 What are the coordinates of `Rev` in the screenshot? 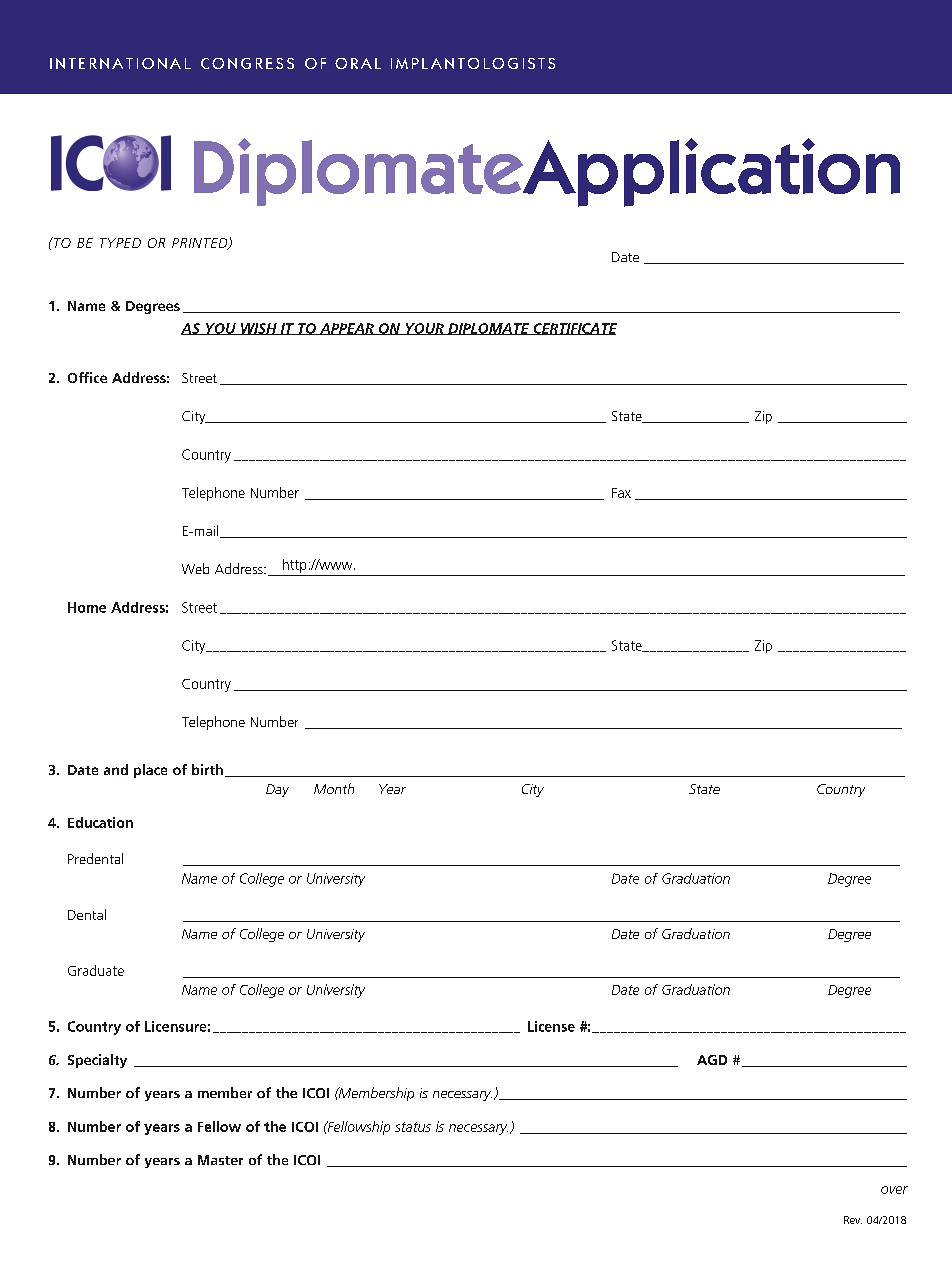 It's located at (853, 1220).
